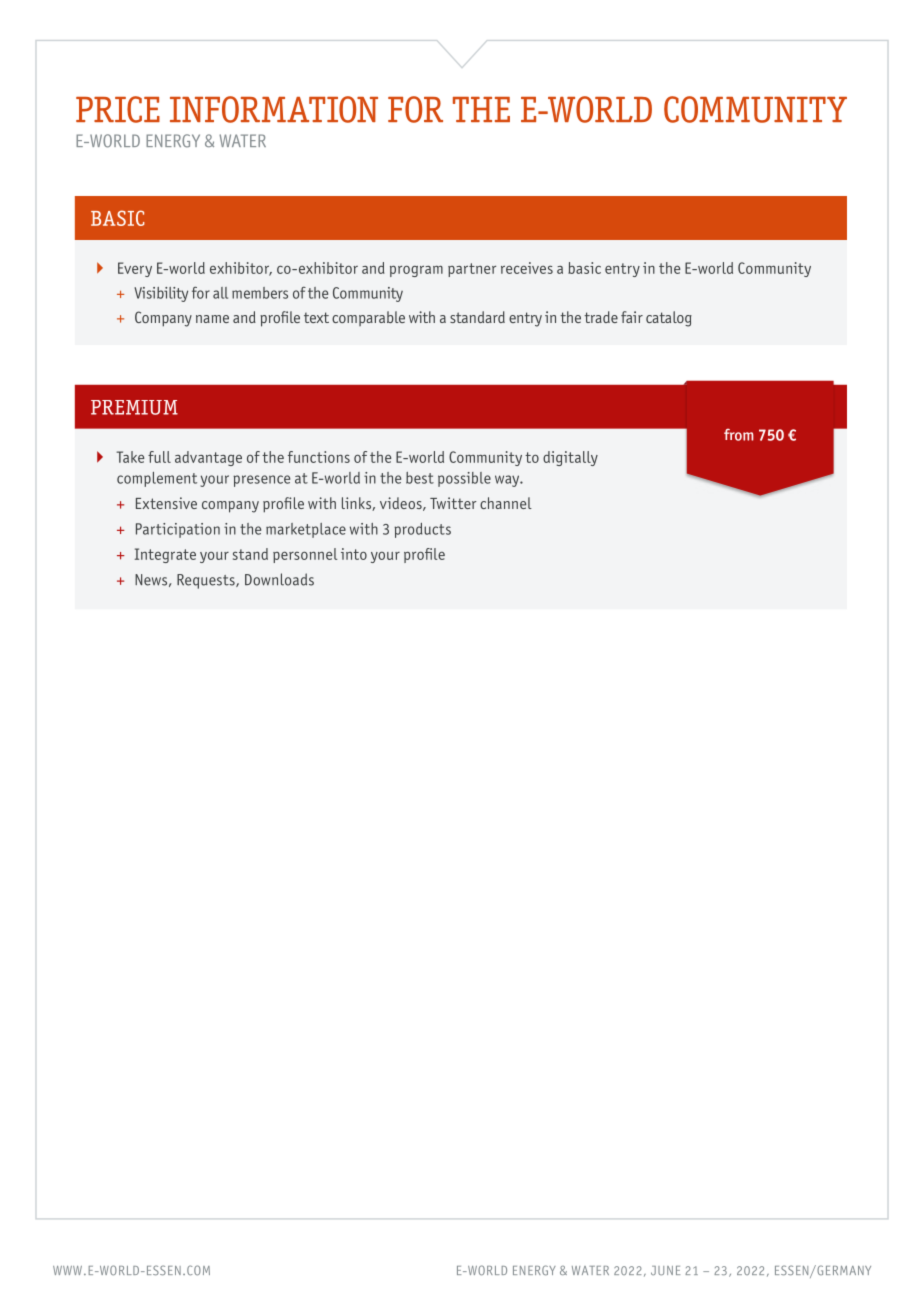  Describe the element at coordinates (118, 109) in the image. I see `PRICE` at that location.
